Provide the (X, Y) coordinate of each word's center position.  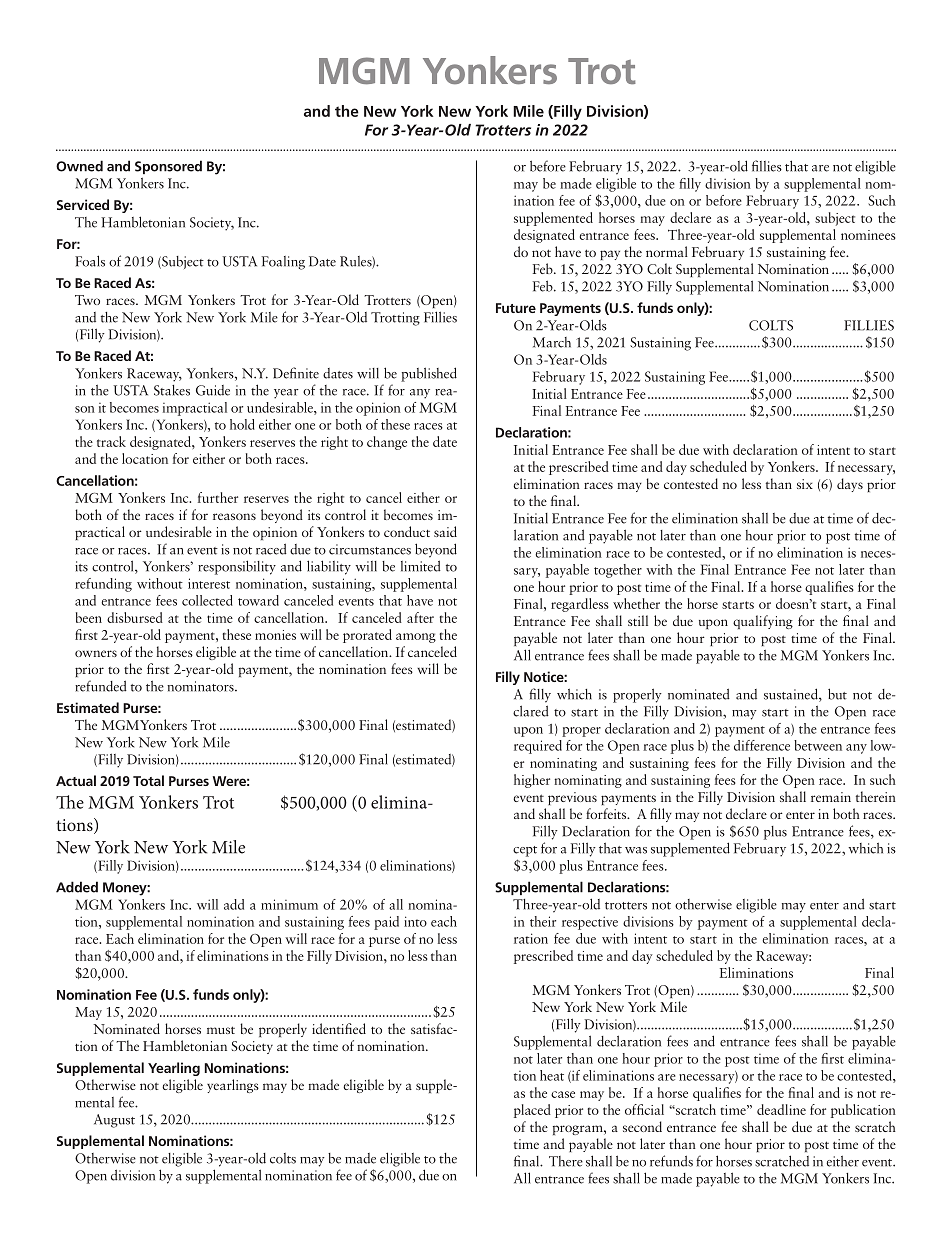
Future (516, 308)
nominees (868, 235)
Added (77, 887)
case (563, 1094)
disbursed (135, 617)
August (114, 1121)
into (415, 921)
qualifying (763, 622)
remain (831, 797)
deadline (781, 1109)
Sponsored (168, 167)
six (805, 484)
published (429, 374)
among (416, 638)
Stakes (172, 390)
